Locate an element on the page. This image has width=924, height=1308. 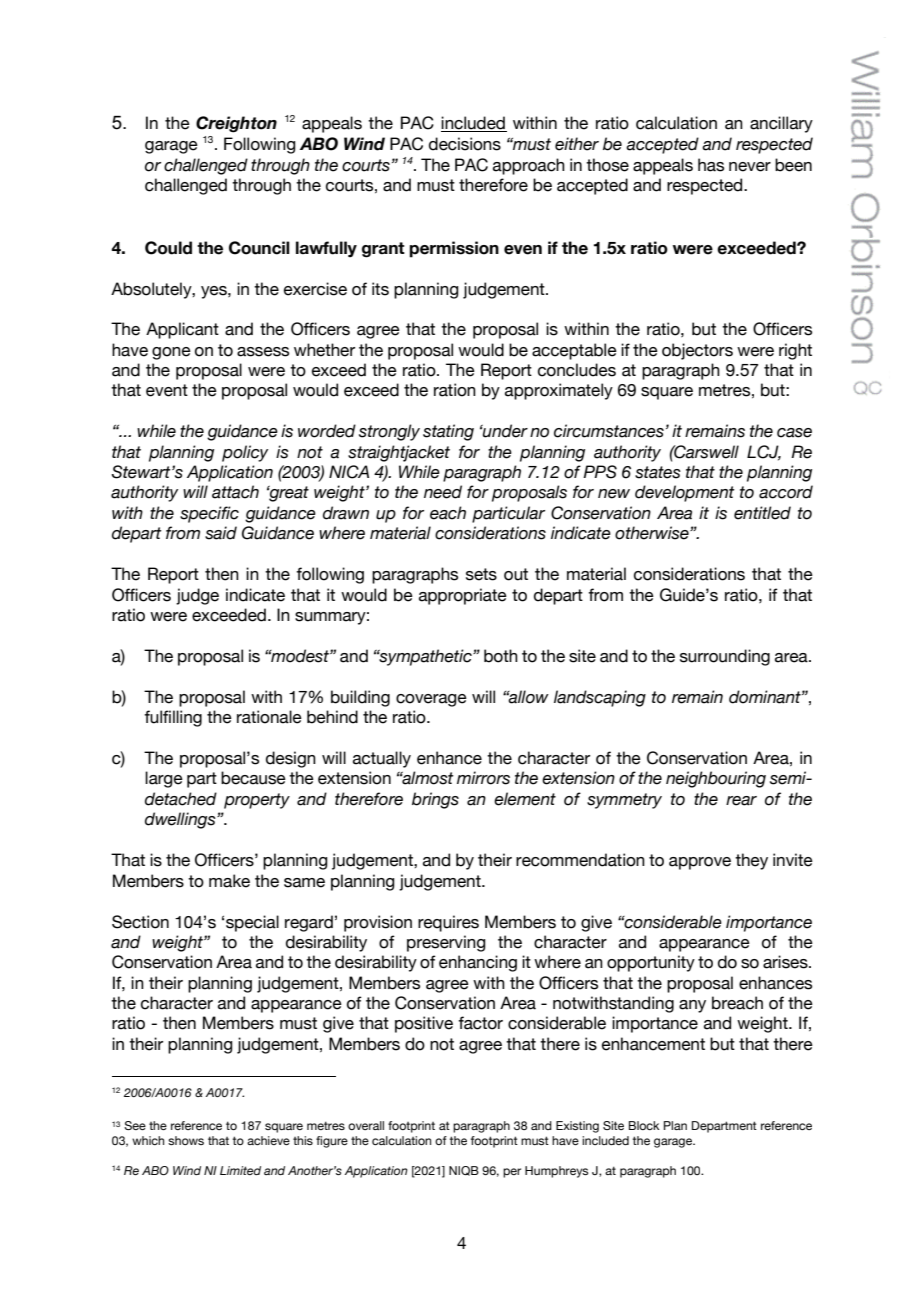
attach is located at coordinates (235, 492).
